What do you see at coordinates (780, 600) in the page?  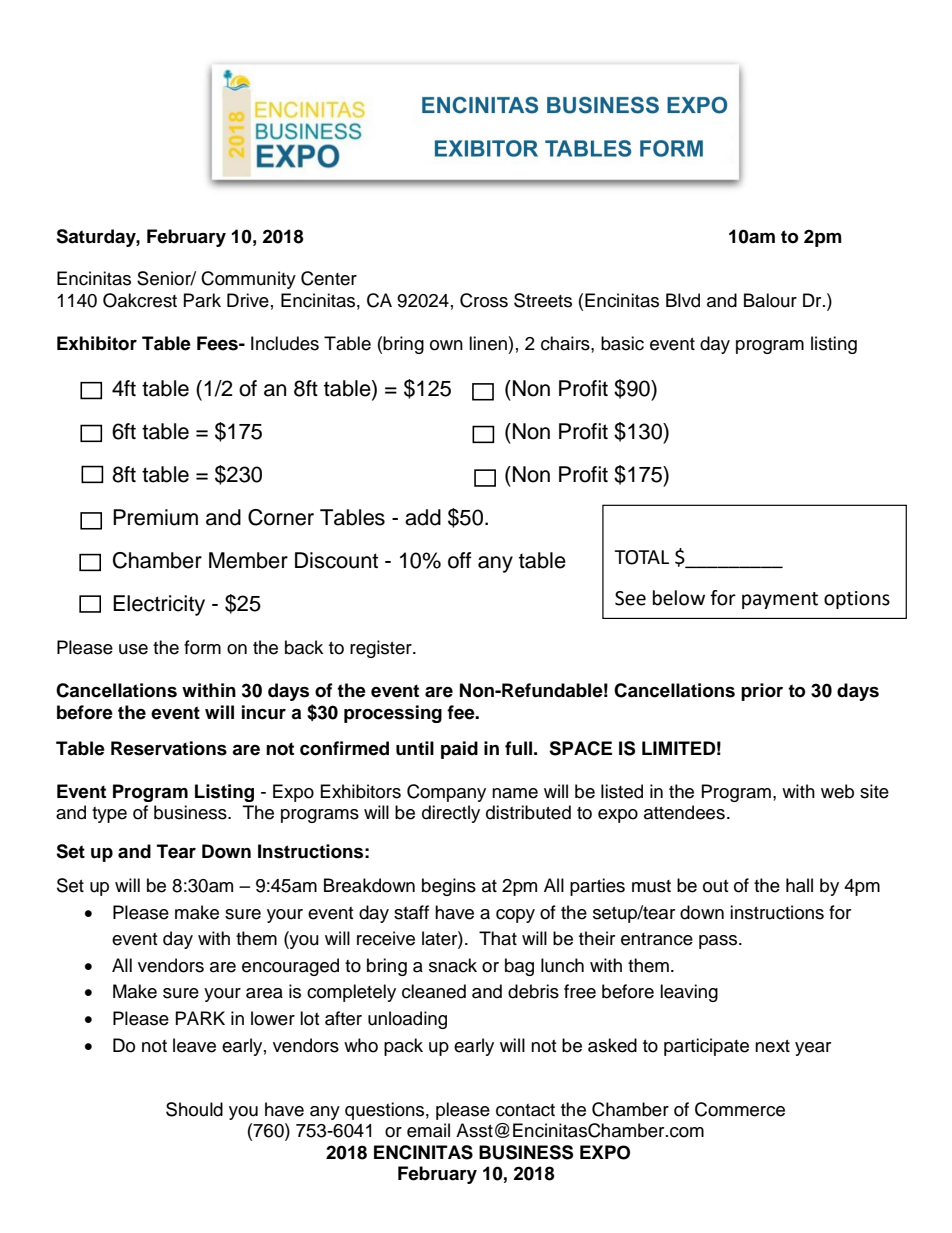 I see `payment` at bounding box center [780, 600].
